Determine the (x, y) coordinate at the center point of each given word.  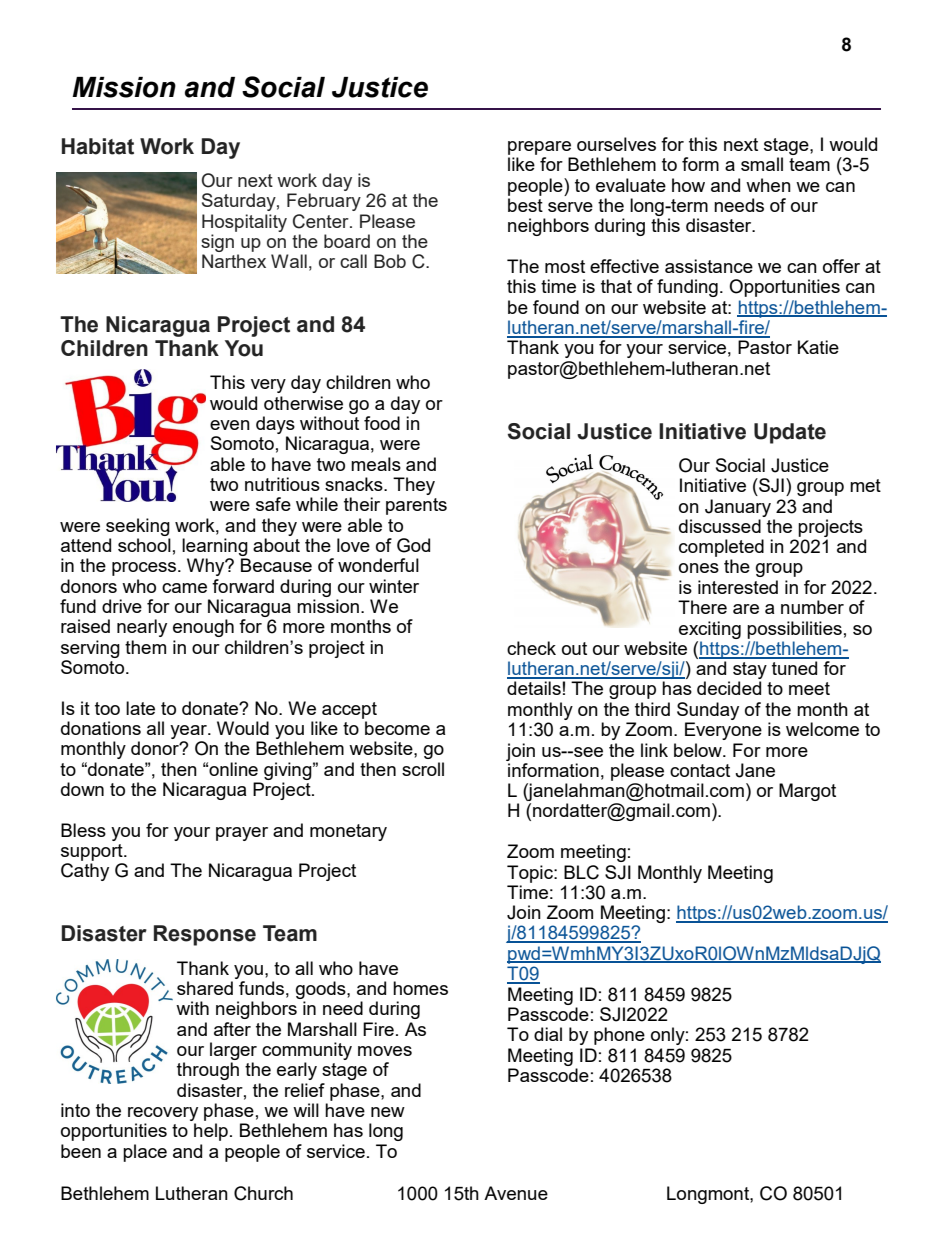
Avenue (516, 1193)
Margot (807, 792)
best (525, 205)
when (768, 185)
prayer (242, 834)
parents (416, 506)
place (145, 1153)
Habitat (98, 146)
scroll (423, 769)
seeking (138, 527)
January (738, 508)
